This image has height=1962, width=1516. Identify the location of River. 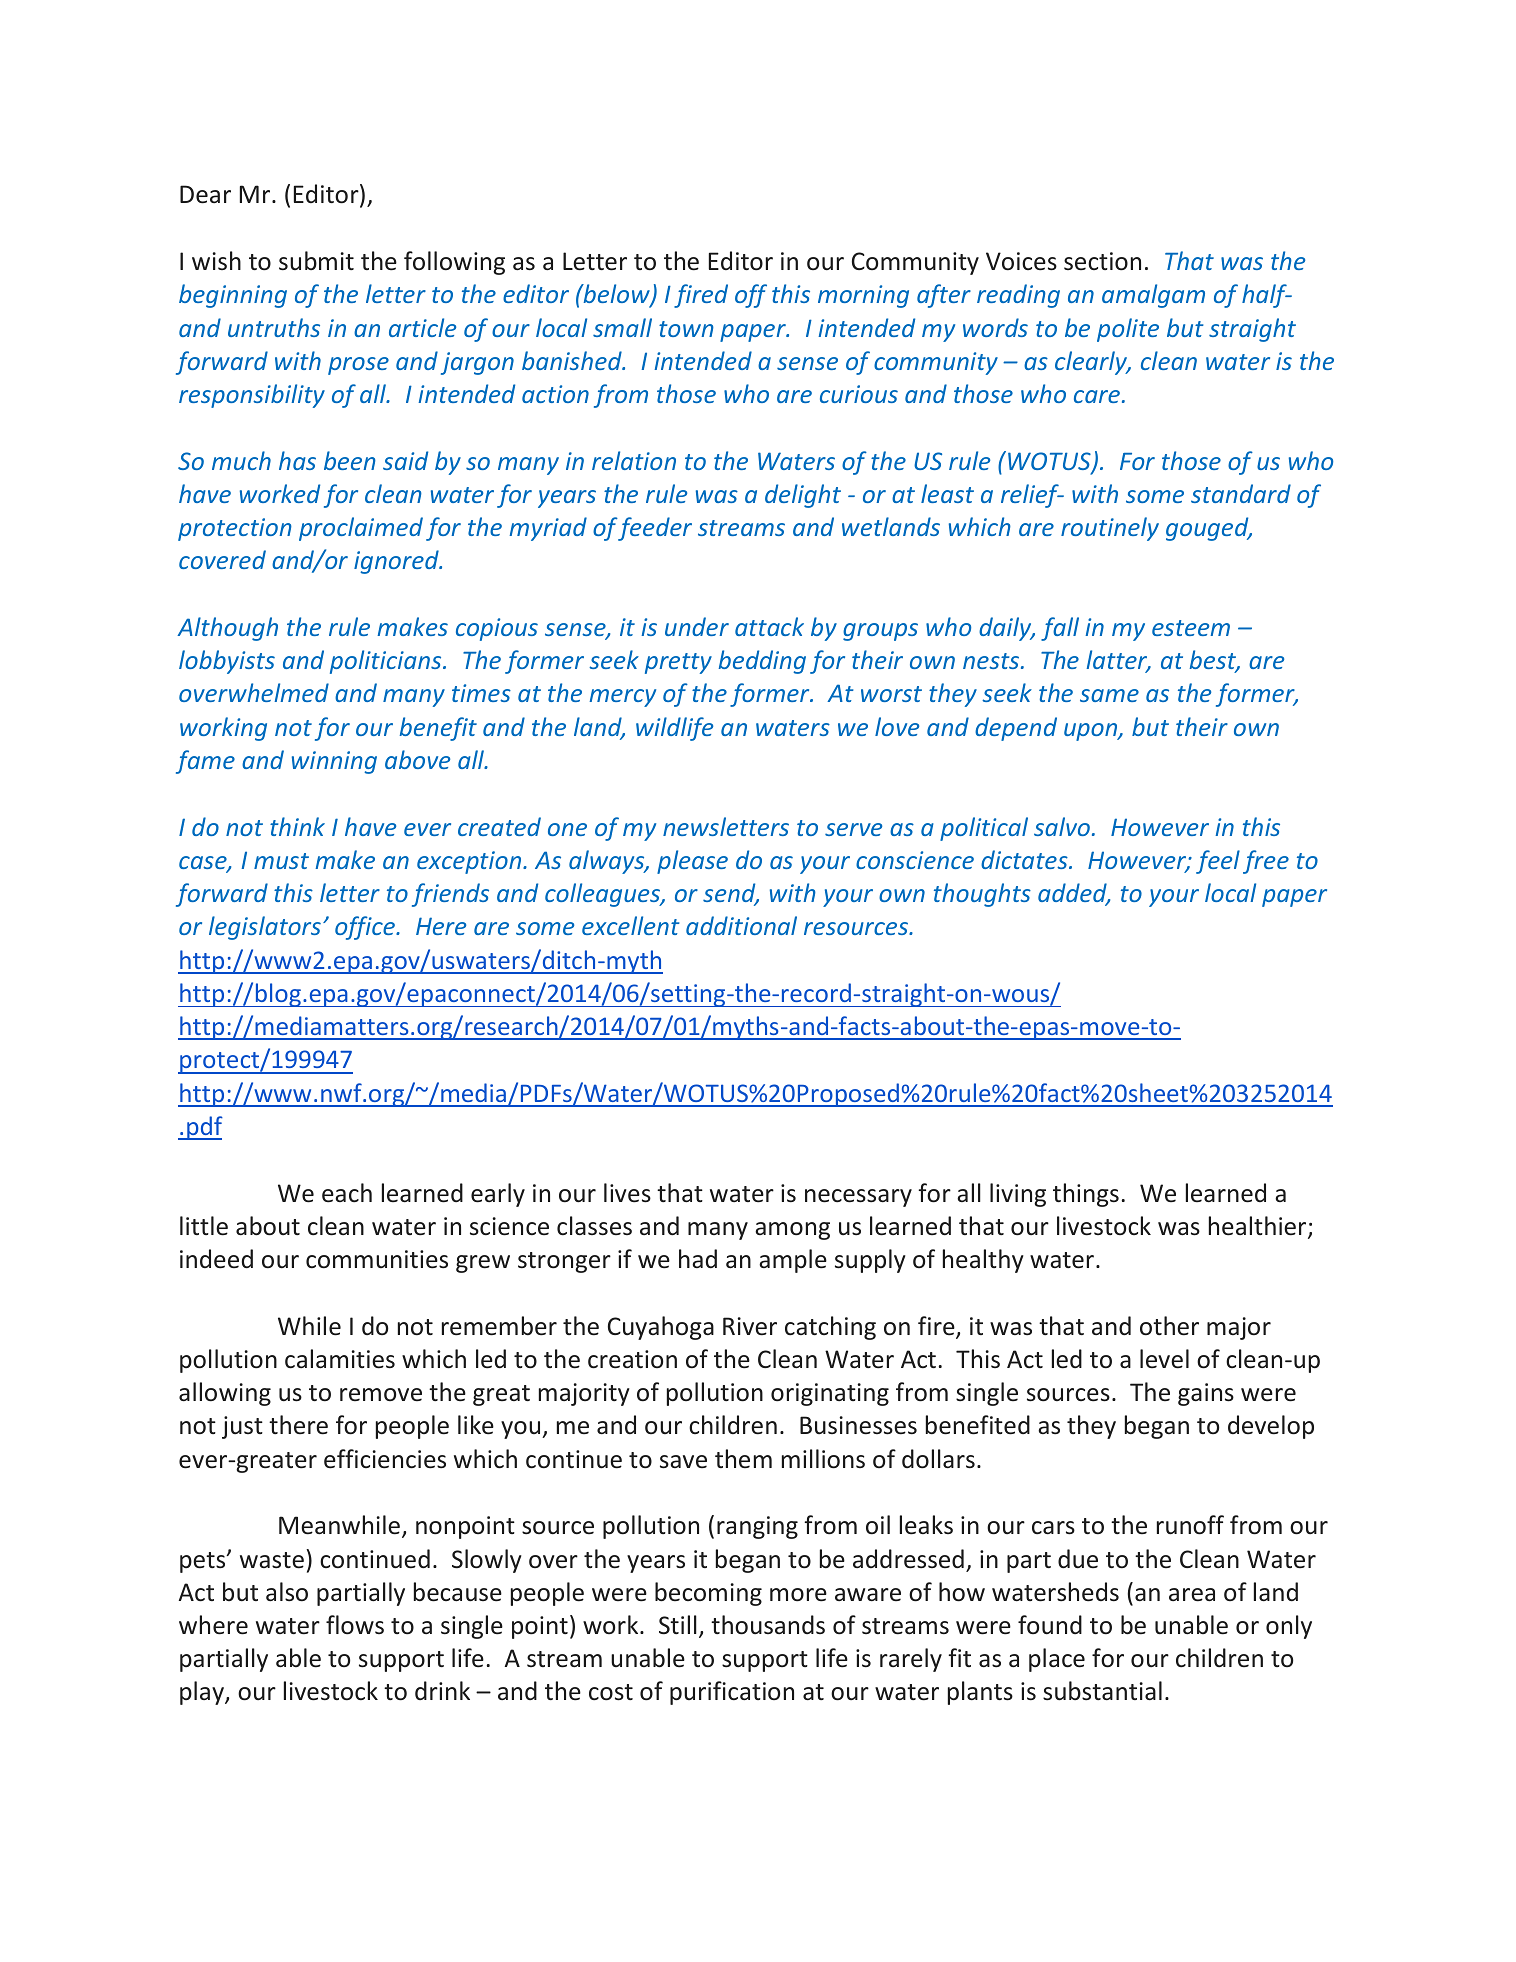
(750, 1326).
